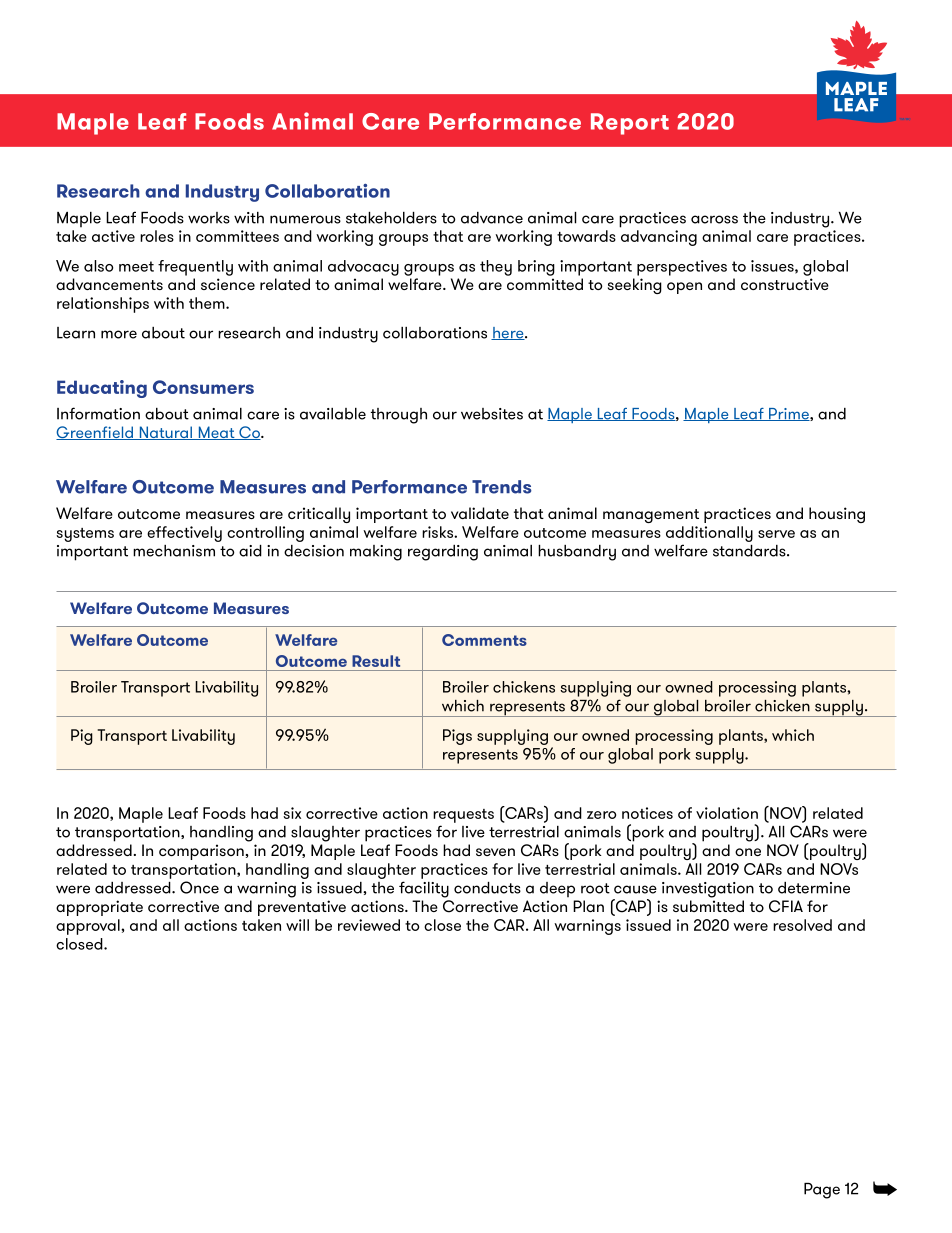 Image resolution: width=952 pixels, height=1233 pixels. I want to click on works, so click(209, 218).
